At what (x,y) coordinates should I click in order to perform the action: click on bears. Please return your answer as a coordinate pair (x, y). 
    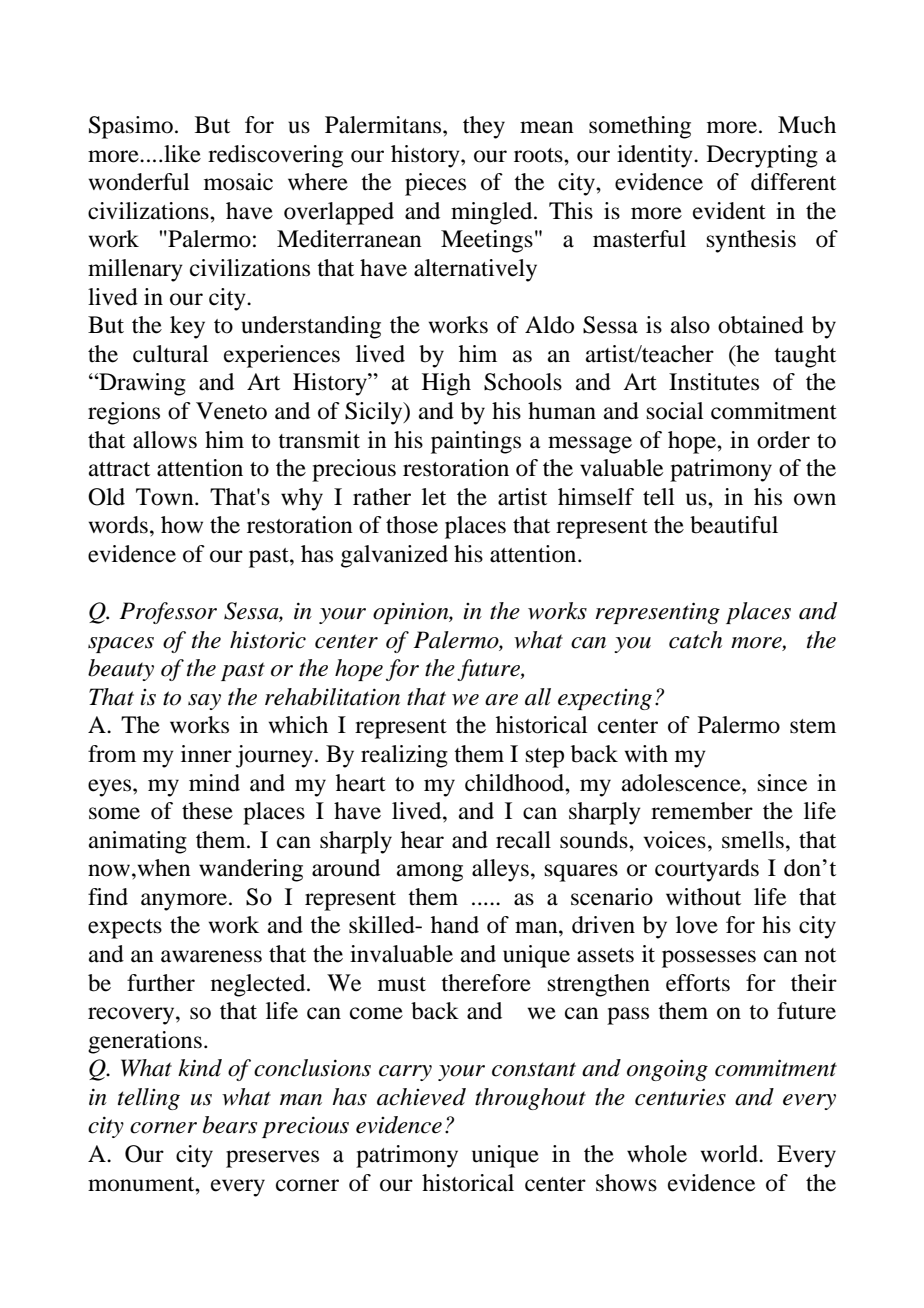
    Looking at the image, I should click on (230, 1125).
